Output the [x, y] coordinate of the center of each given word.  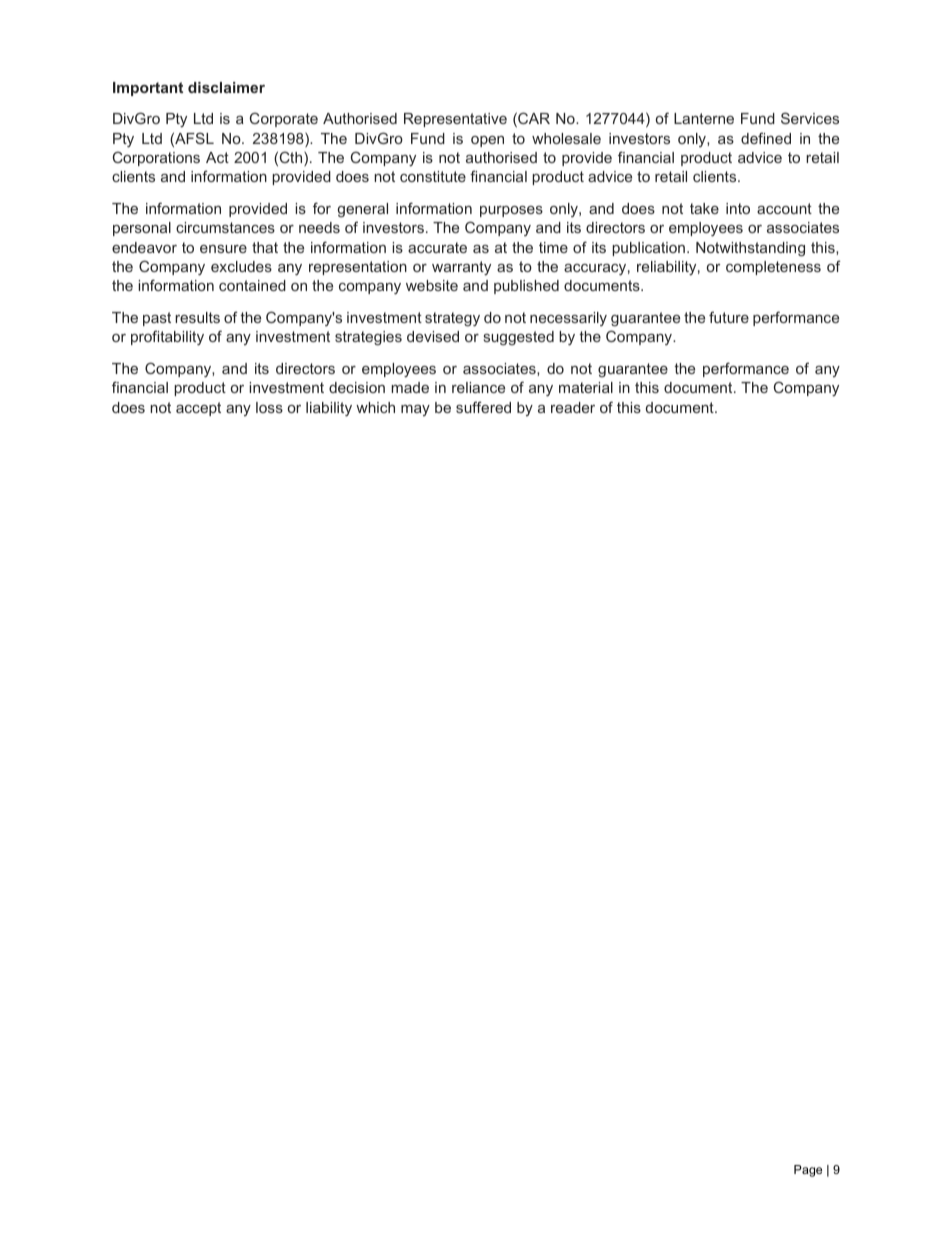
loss [269, 407]
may [415, 410]
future [729, 317]
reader [573, 407]
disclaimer [226, 87]
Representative [455, 120]
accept [198, 409]
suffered [483, 407]
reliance [478, 387]
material [586, 387]
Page [808, 1171]
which [375, 407]
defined [766, 138]
